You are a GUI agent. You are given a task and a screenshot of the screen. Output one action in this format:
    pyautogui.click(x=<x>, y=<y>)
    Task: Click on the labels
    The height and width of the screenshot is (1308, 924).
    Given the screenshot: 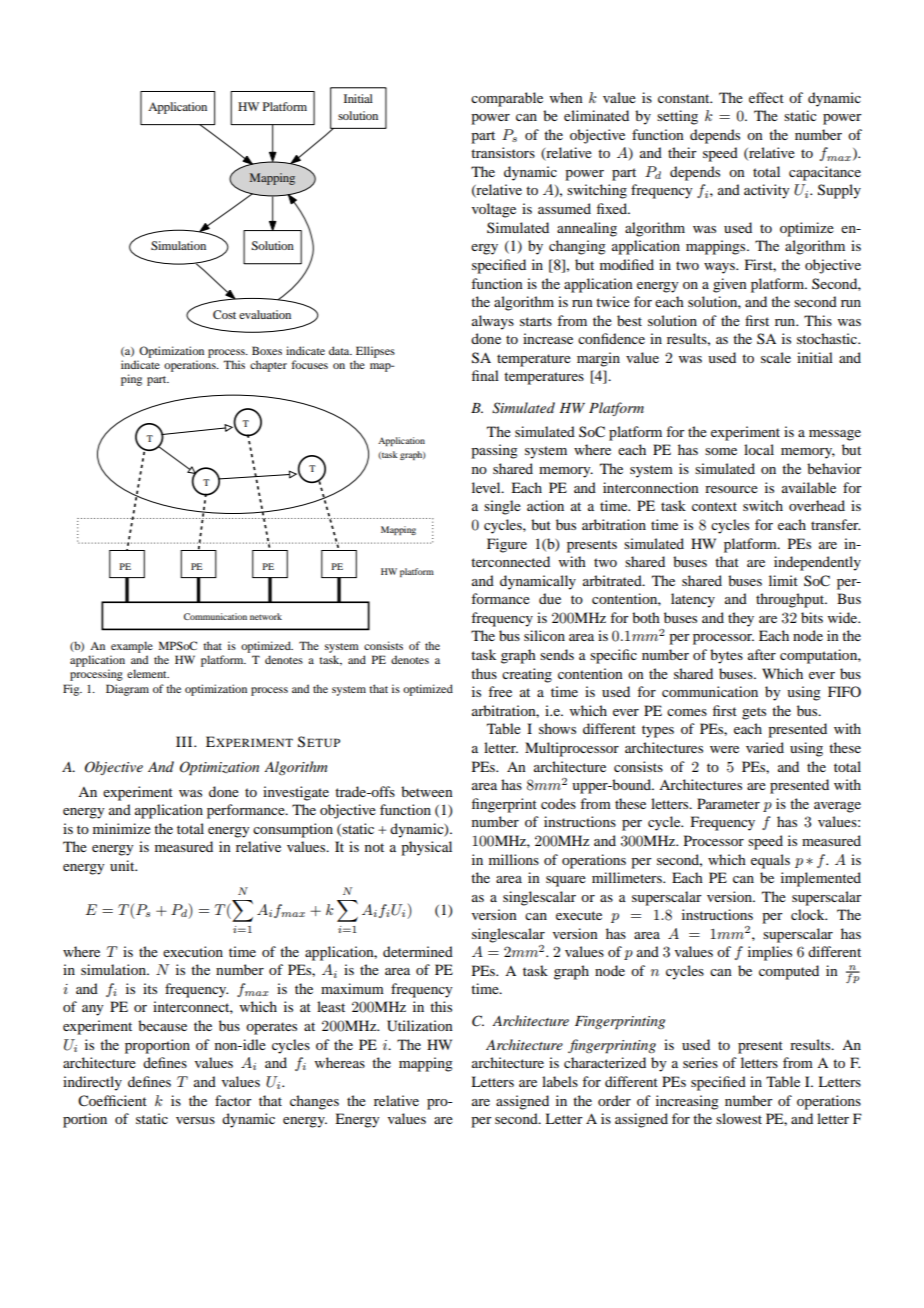 What is the action you would take?
    pyautogui.click(x=560, y=1081)
